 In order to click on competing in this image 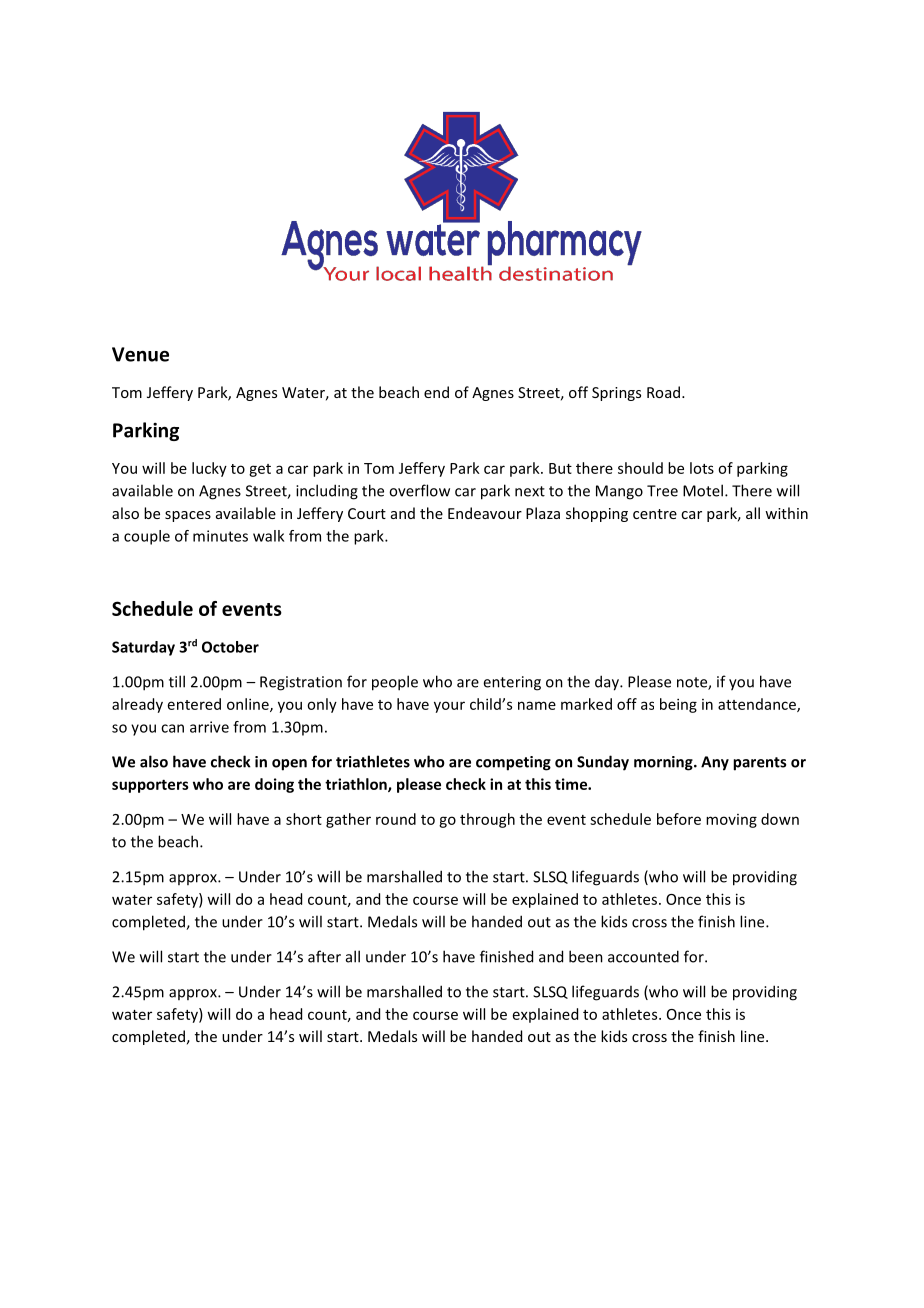, I will do `click(513, 763)`.
